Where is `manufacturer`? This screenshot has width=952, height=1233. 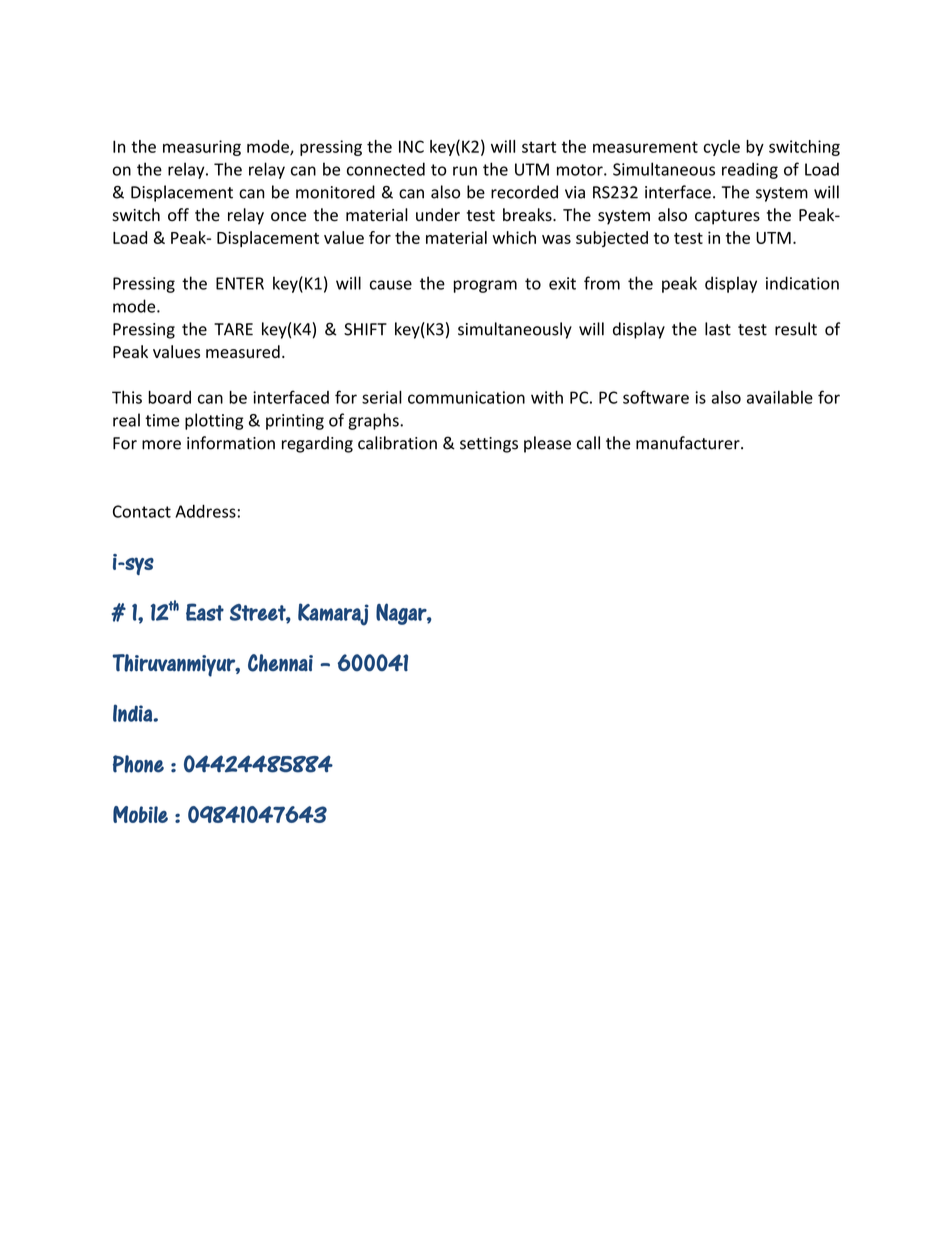 manufacturer is located at coordinates (689, 443).
